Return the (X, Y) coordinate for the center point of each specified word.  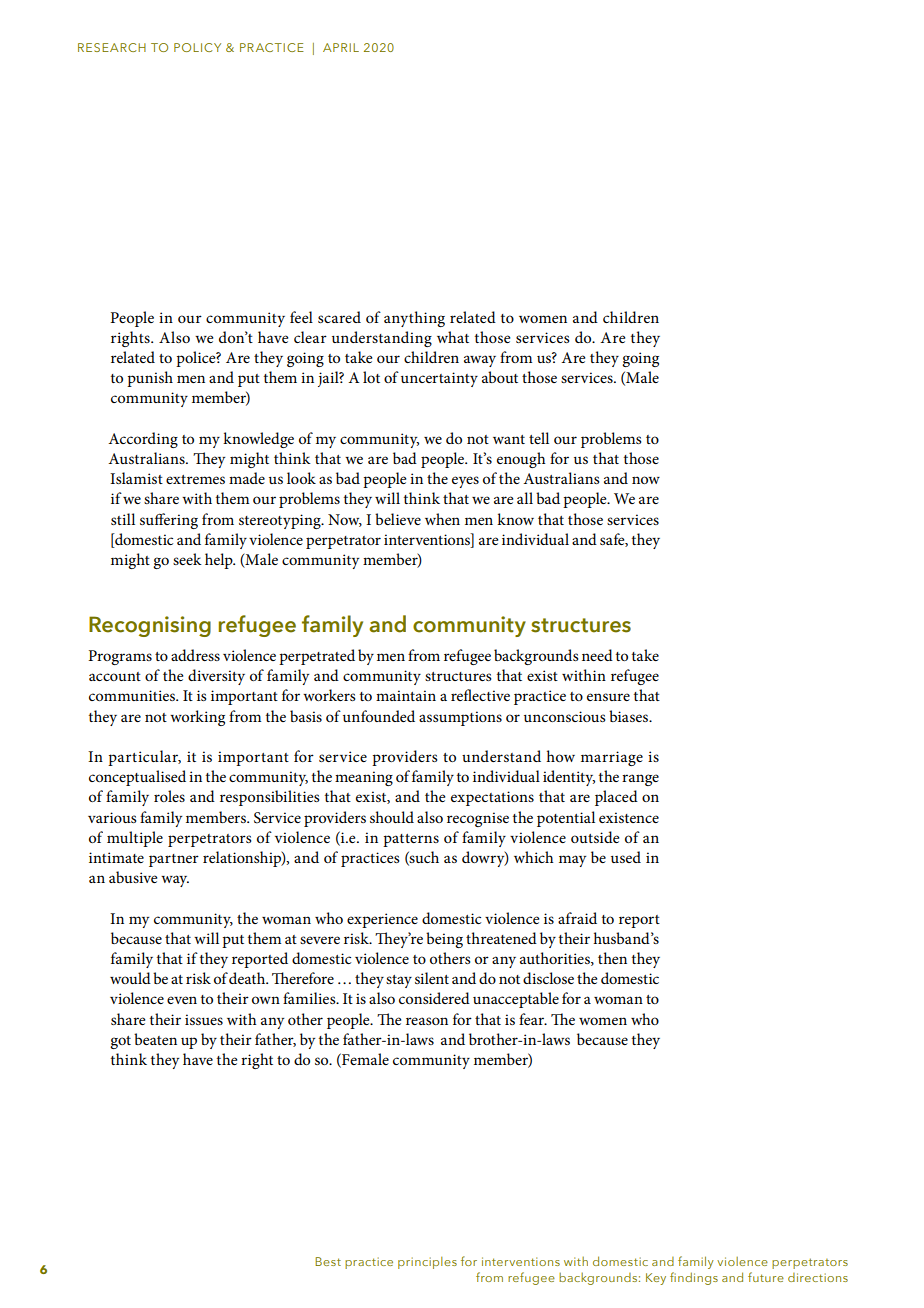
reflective (480, 695)
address (195, 655)
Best (328, 1261)
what (453, 337)
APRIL (341, 47)
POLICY (197, 47)
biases (630, 716)
